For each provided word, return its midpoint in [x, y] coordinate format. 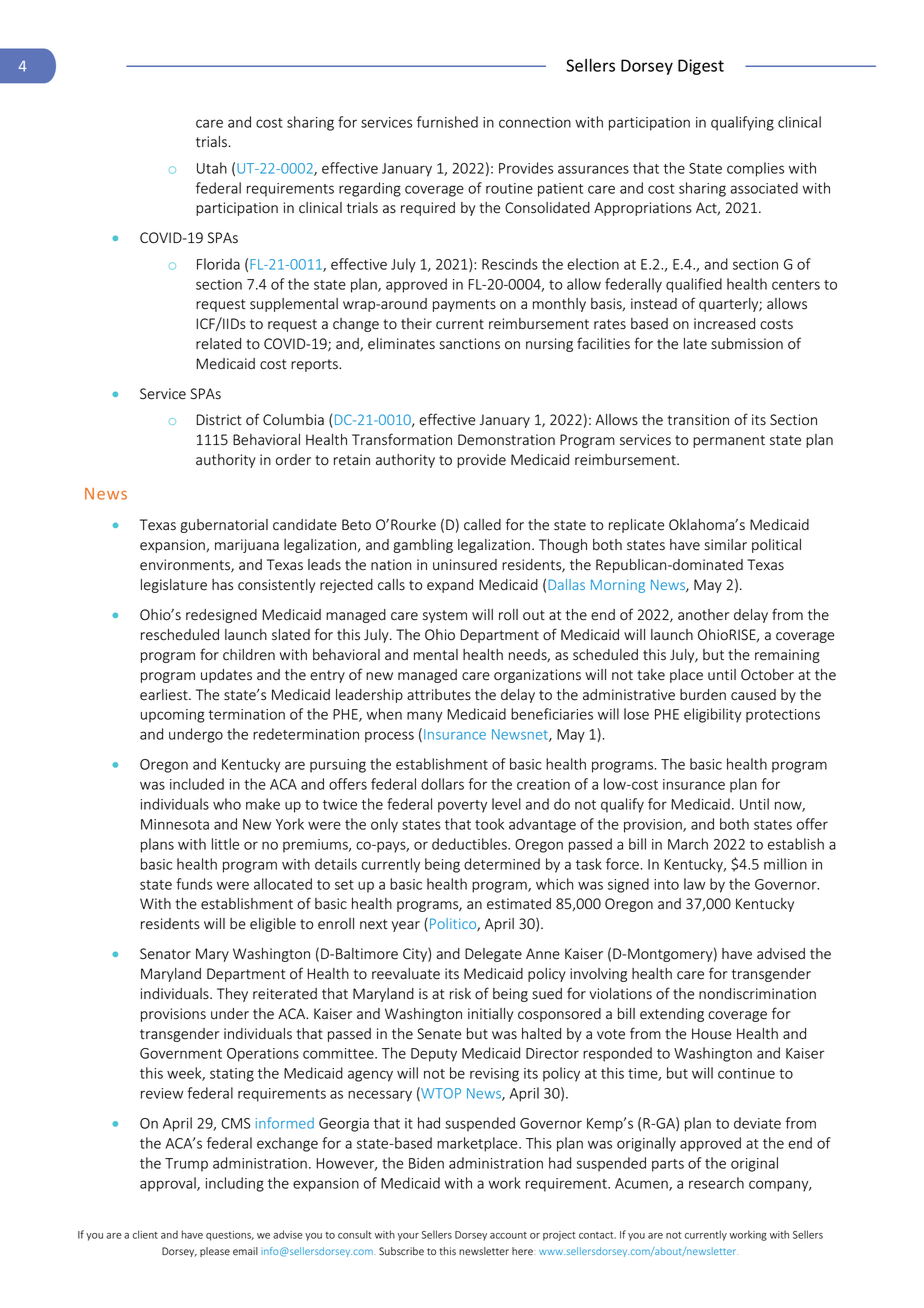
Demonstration [506, 440]
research [716, 1183]
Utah [212, 168]
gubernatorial [224, 526]
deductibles [470, 844]
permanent [729, 441]
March [688, 844]
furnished [447, 122]
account [508, 1235]
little [225, 844]
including [235, 1184]
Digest [701, 67]
